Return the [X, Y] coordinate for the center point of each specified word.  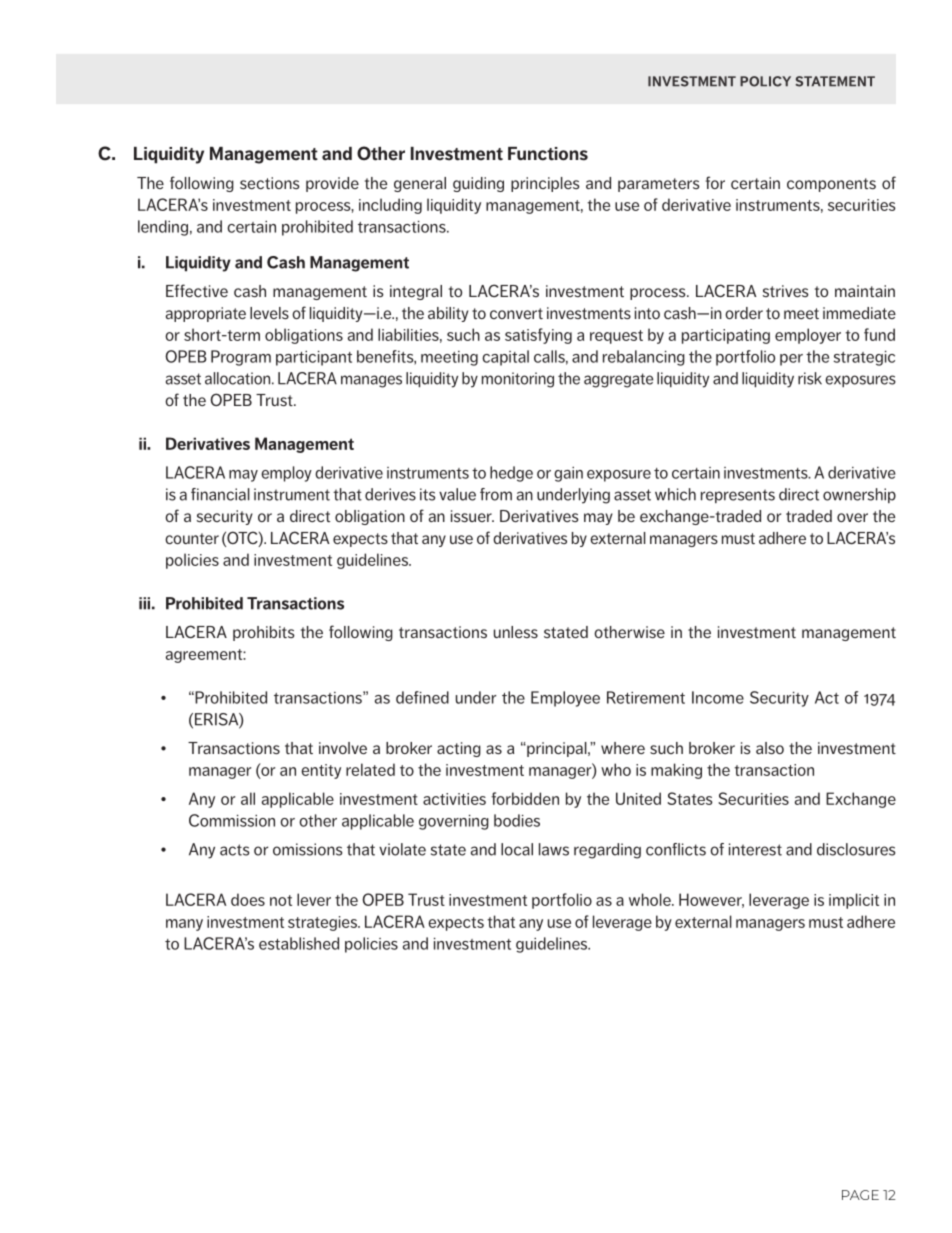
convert [516, 313]
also [770, 748]
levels [269, 313]
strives [786, 291]
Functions [548, 154]
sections [270, 183]
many [184, 925]
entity [321, 771]
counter [192, 538]
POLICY [765, 81]
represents [738, 496]
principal [557, 749]
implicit [854, 901]
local [517, 849]
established [299, 943]
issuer [472, 516]
